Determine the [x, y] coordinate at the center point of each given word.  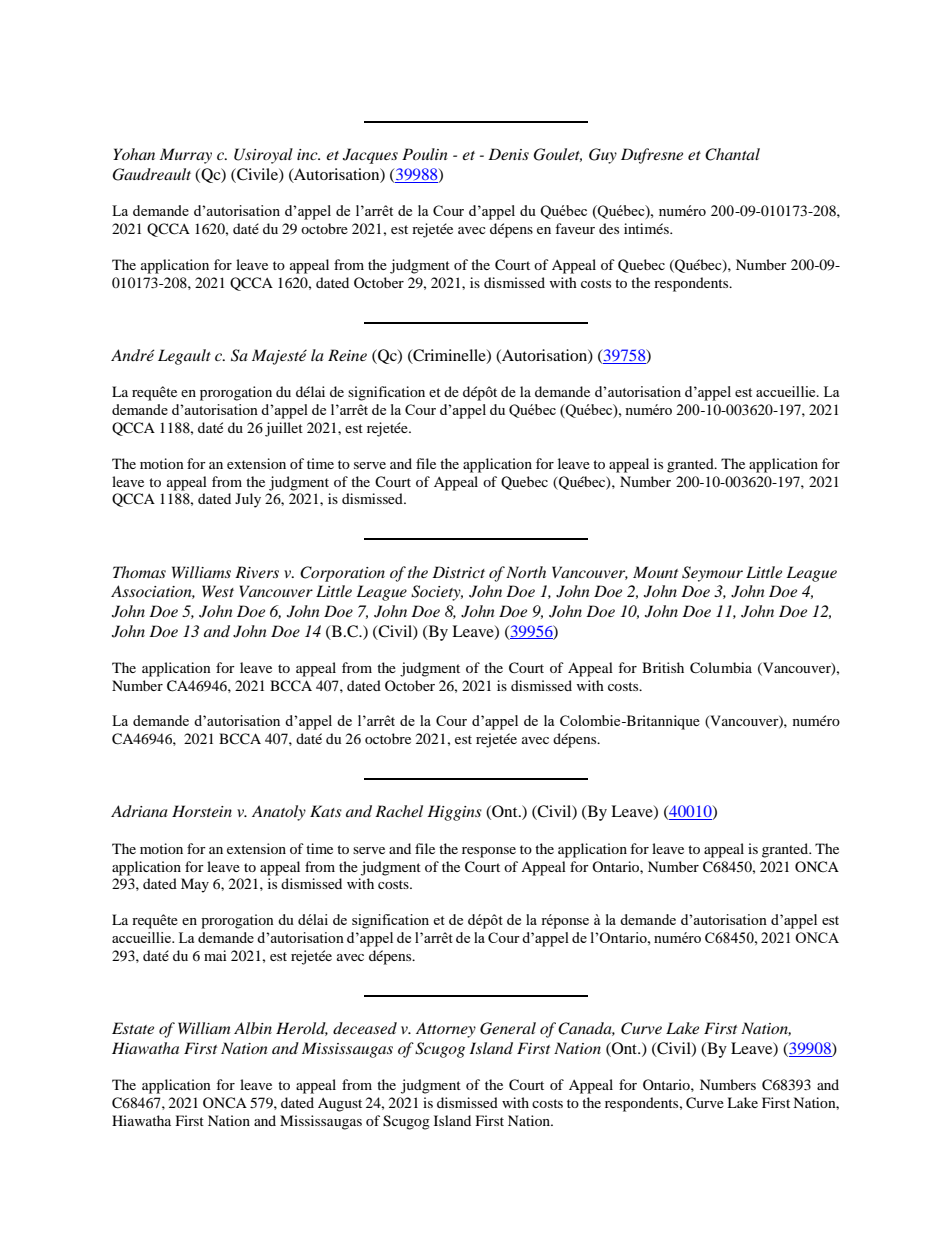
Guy [603, 156]
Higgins [454, 813]
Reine [347, 355]
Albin [253, 1028]
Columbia [721, 668]
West [218, 591]
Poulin [425, 154]
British [663, 667]
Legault [184, 357]
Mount [655, 572]
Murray [186, 156]
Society [437, 593]
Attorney [446, 1030]
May [195, 885]
